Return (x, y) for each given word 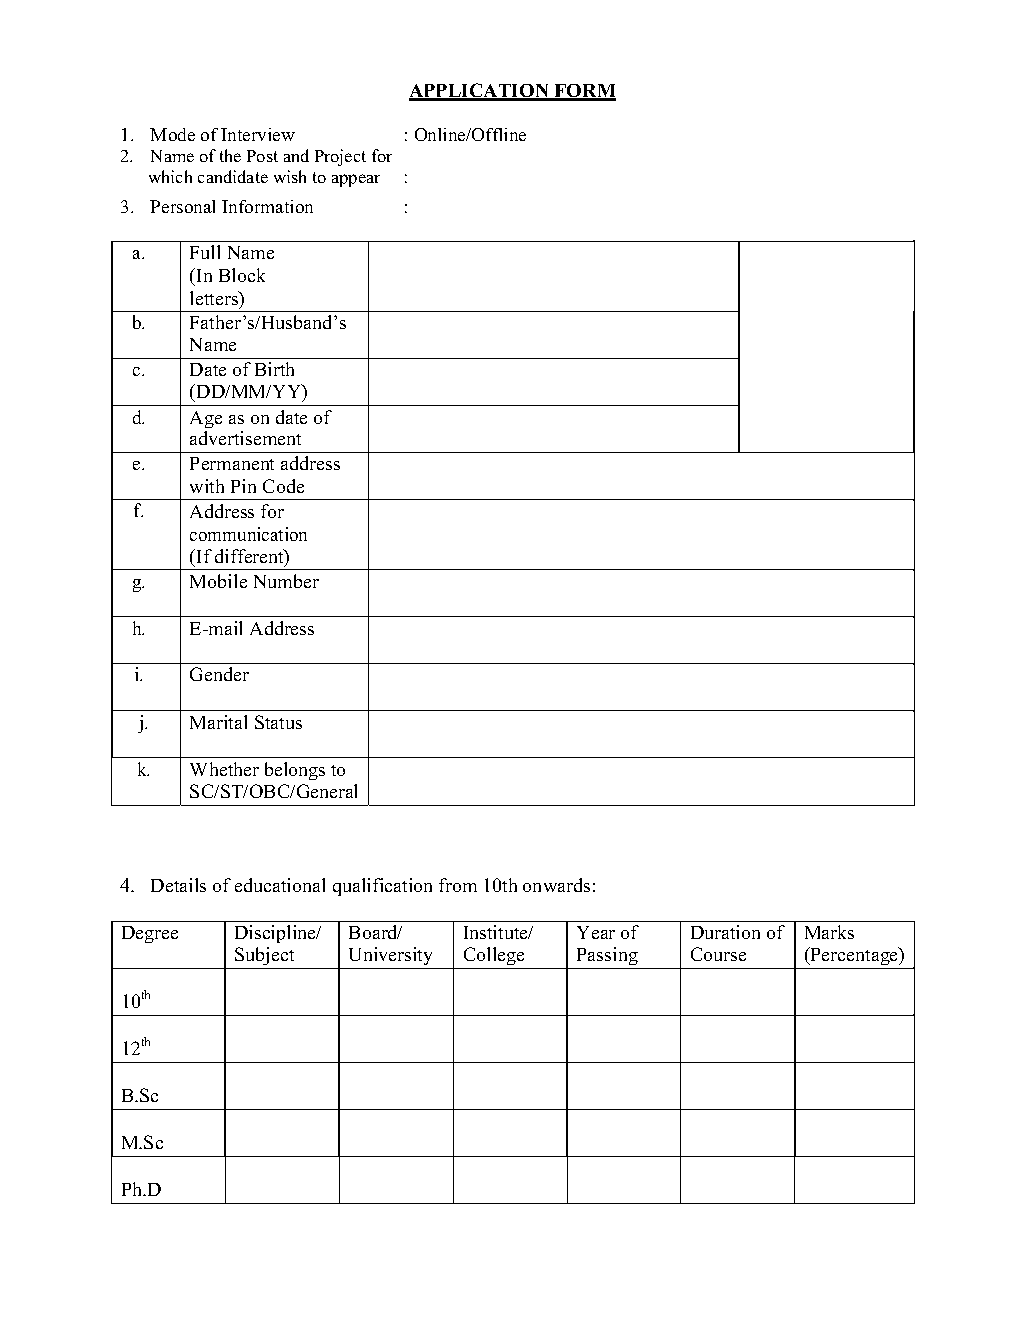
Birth (274, 369)
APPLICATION (480, 91)
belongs (295, 771)
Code (283, 486)
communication (248, 534)
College (494, 956)
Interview (258, 134)
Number (286, 581)
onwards (556, 885)
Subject (264, 956)
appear (356, 180)
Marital (218, 722)
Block (242, 275)
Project (340, 157)
